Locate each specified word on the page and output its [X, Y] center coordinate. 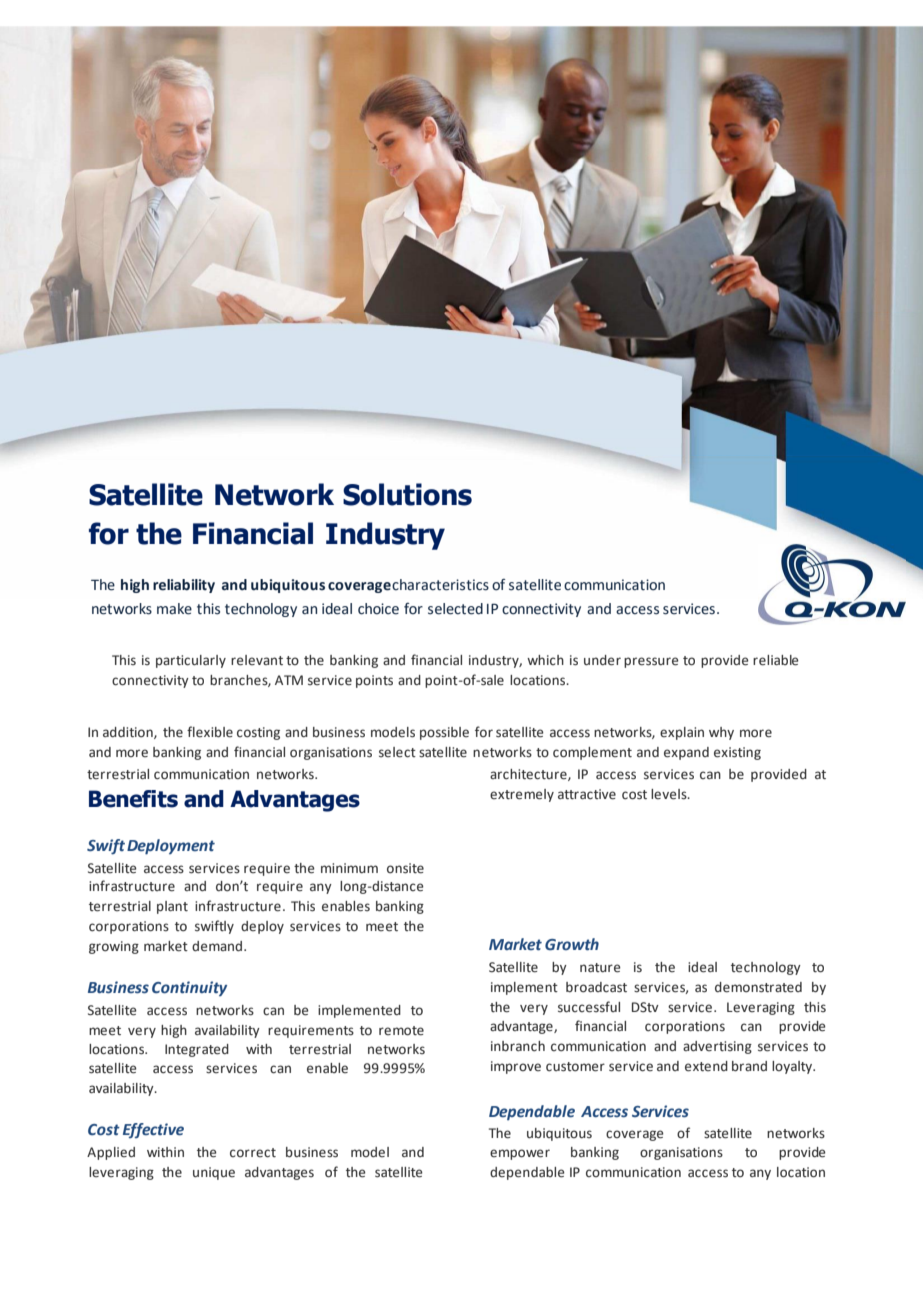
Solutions [407, 494]
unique [214, 1173]
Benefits [133, 799]
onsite [405, 868]
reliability [184, 586]
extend [706, 1066]
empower [520, 1154]
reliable [776, 660]
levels [670, 794]
